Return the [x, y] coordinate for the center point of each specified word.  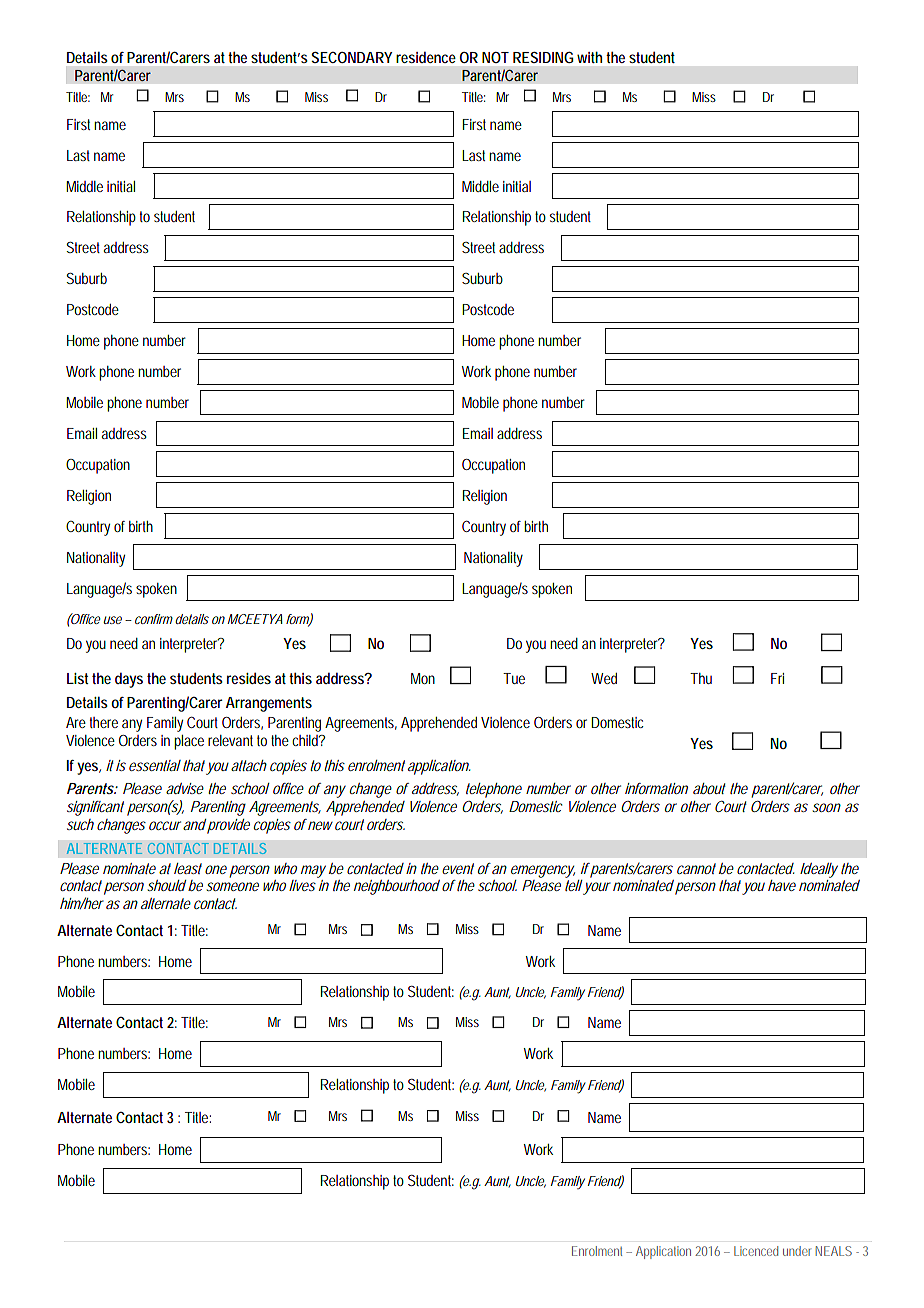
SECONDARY [352, 57]
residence [426, 57]
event [458, 868]
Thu [701, 678]
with [589, 57]
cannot [696, 868]
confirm [154, 619]
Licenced [756, 1251]
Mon [423, 678]
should [166, 885]
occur [165, 825]
